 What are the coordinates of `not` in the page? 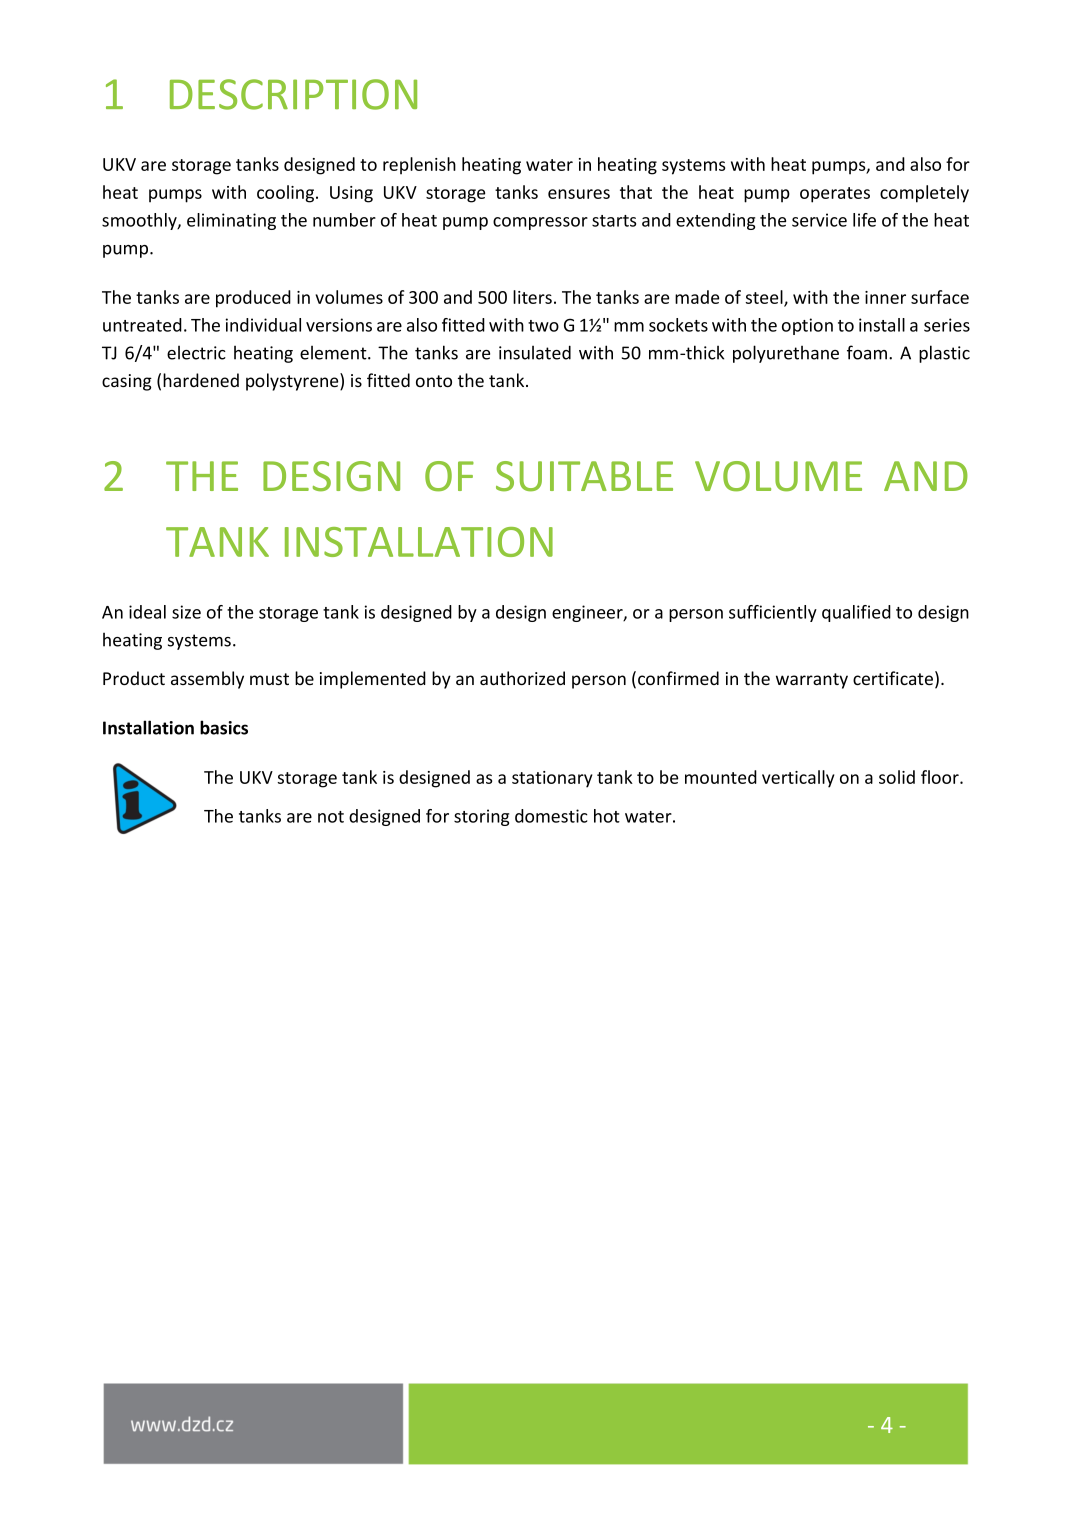 It's located at (331, 817).
